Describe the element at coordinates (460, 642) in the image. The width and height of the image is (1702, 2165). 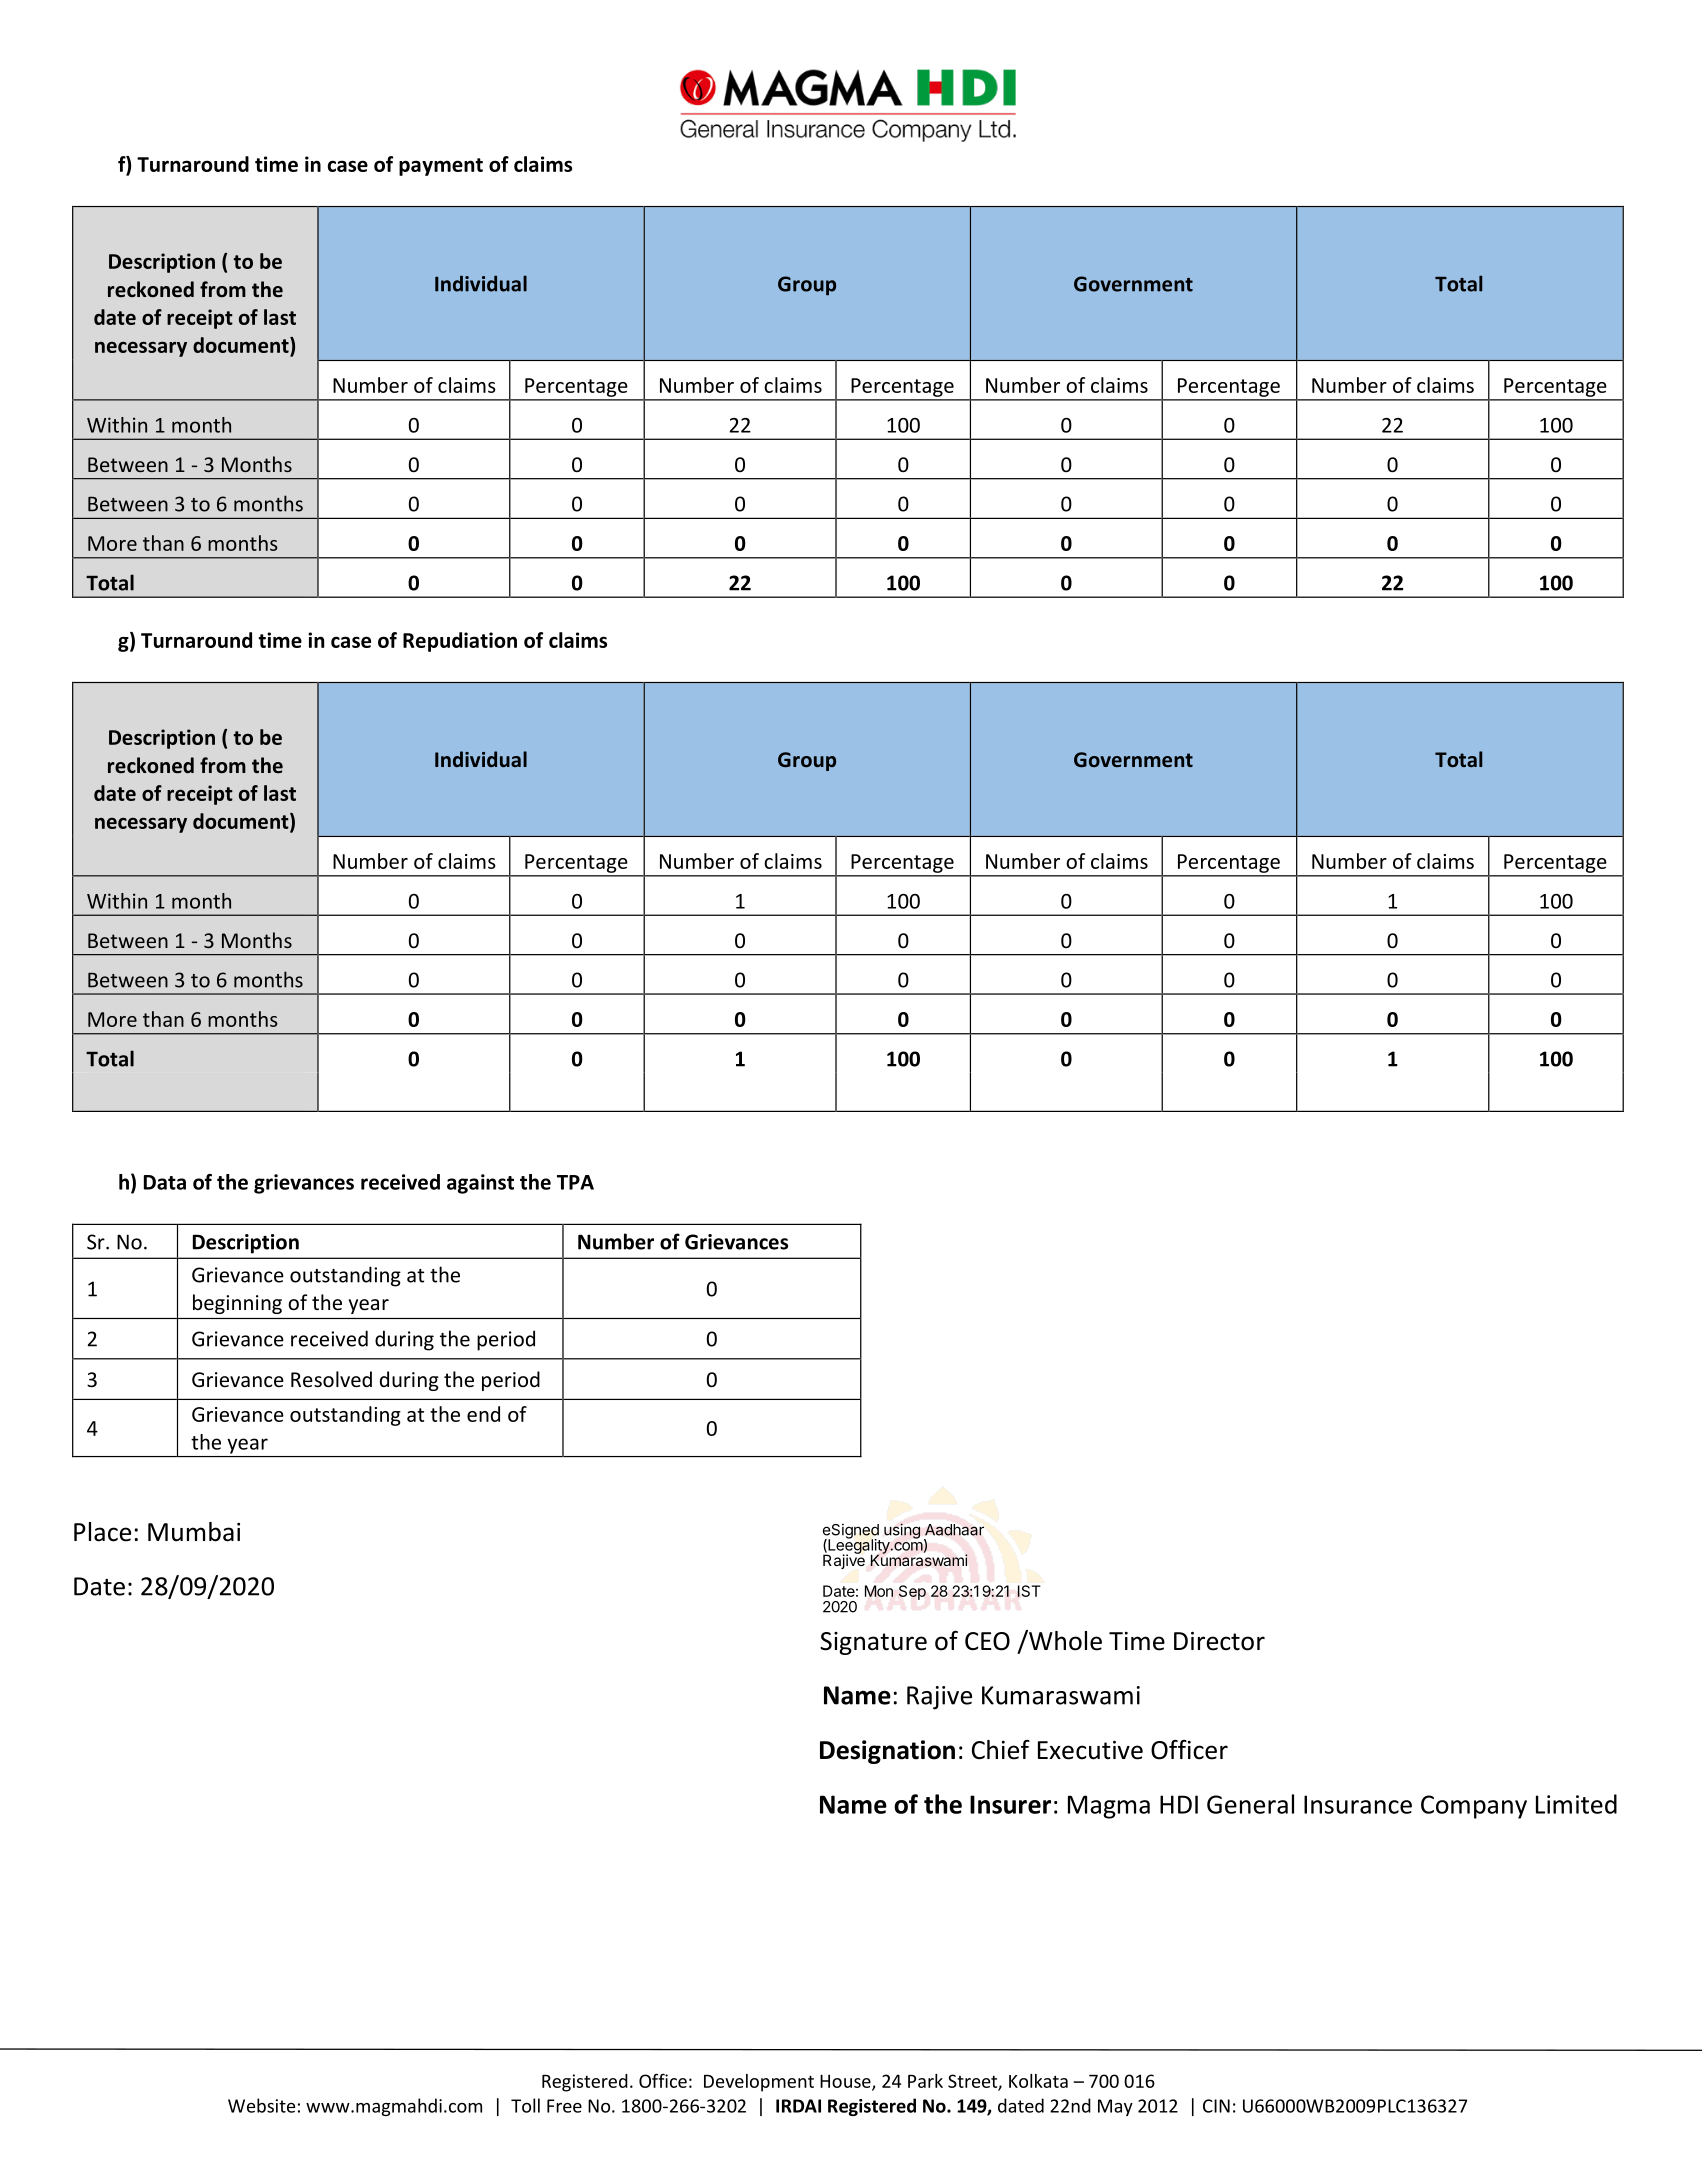
I see `Repudiation` at that location.
